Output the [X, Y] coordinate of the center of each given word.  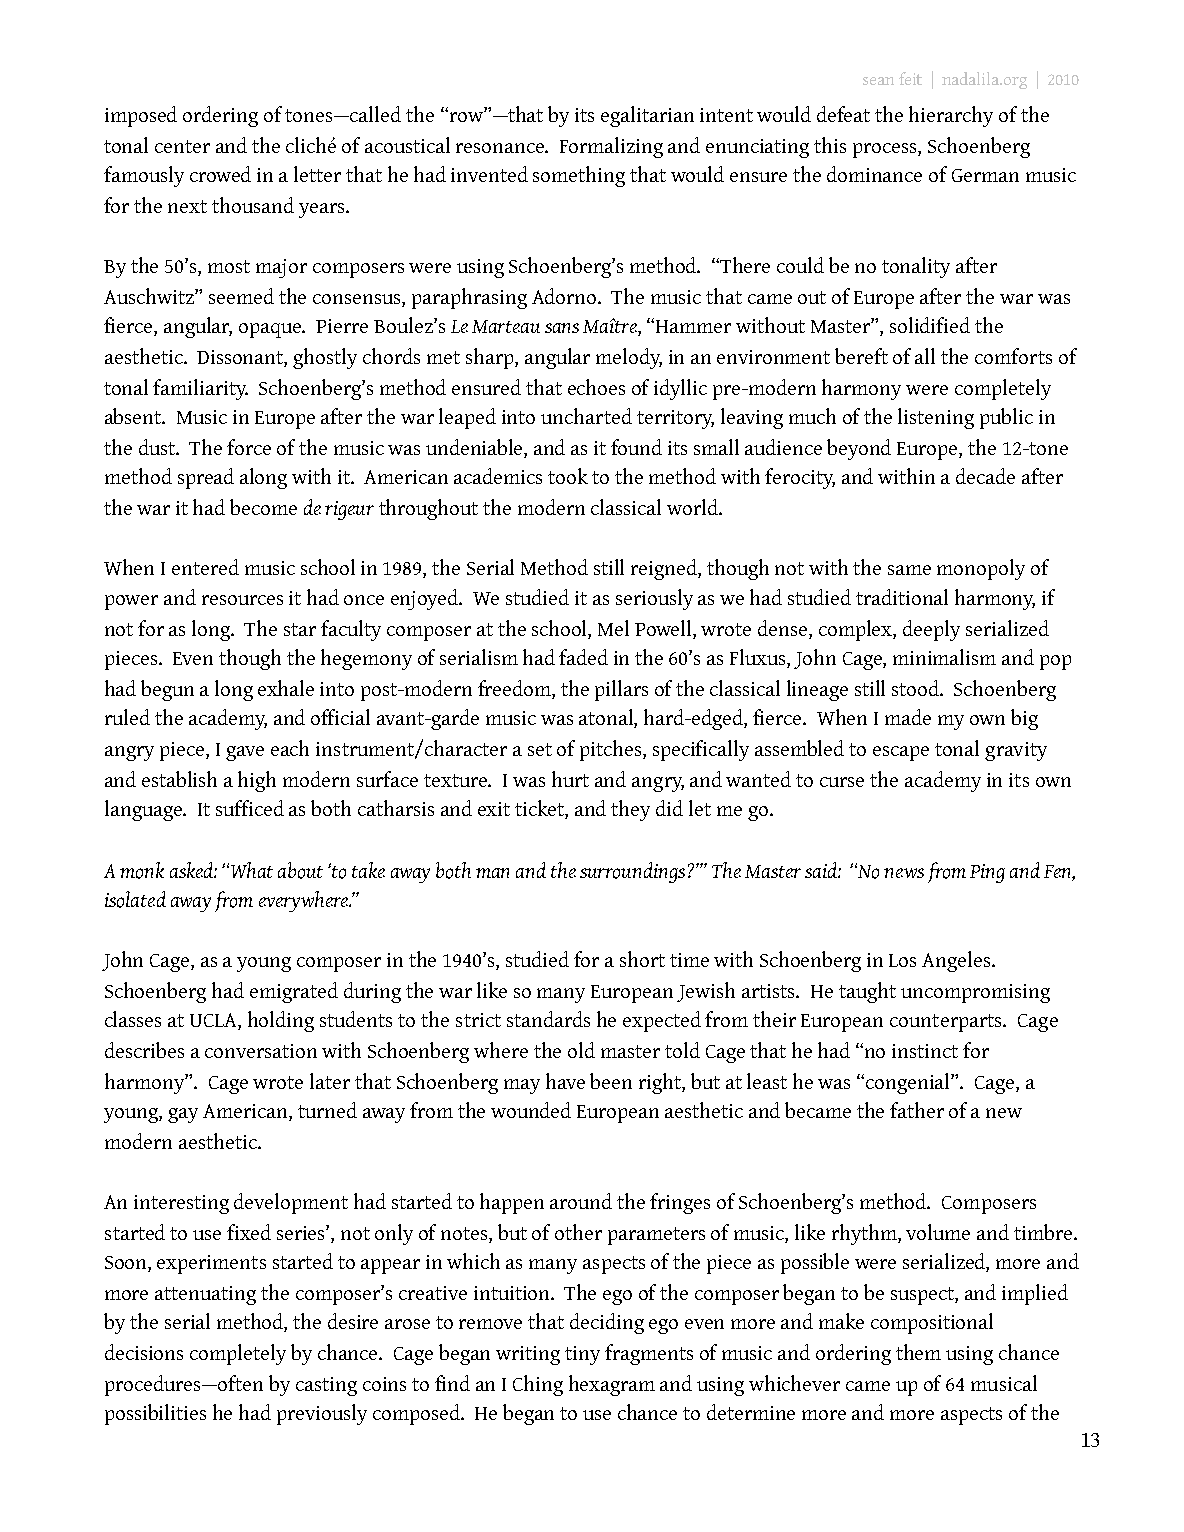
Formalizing [611, 147]
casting [326, 1386]
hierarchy [951, 116]
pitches [612, 750]
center [182, 146]
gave [245, 753]
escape [901, 753]
